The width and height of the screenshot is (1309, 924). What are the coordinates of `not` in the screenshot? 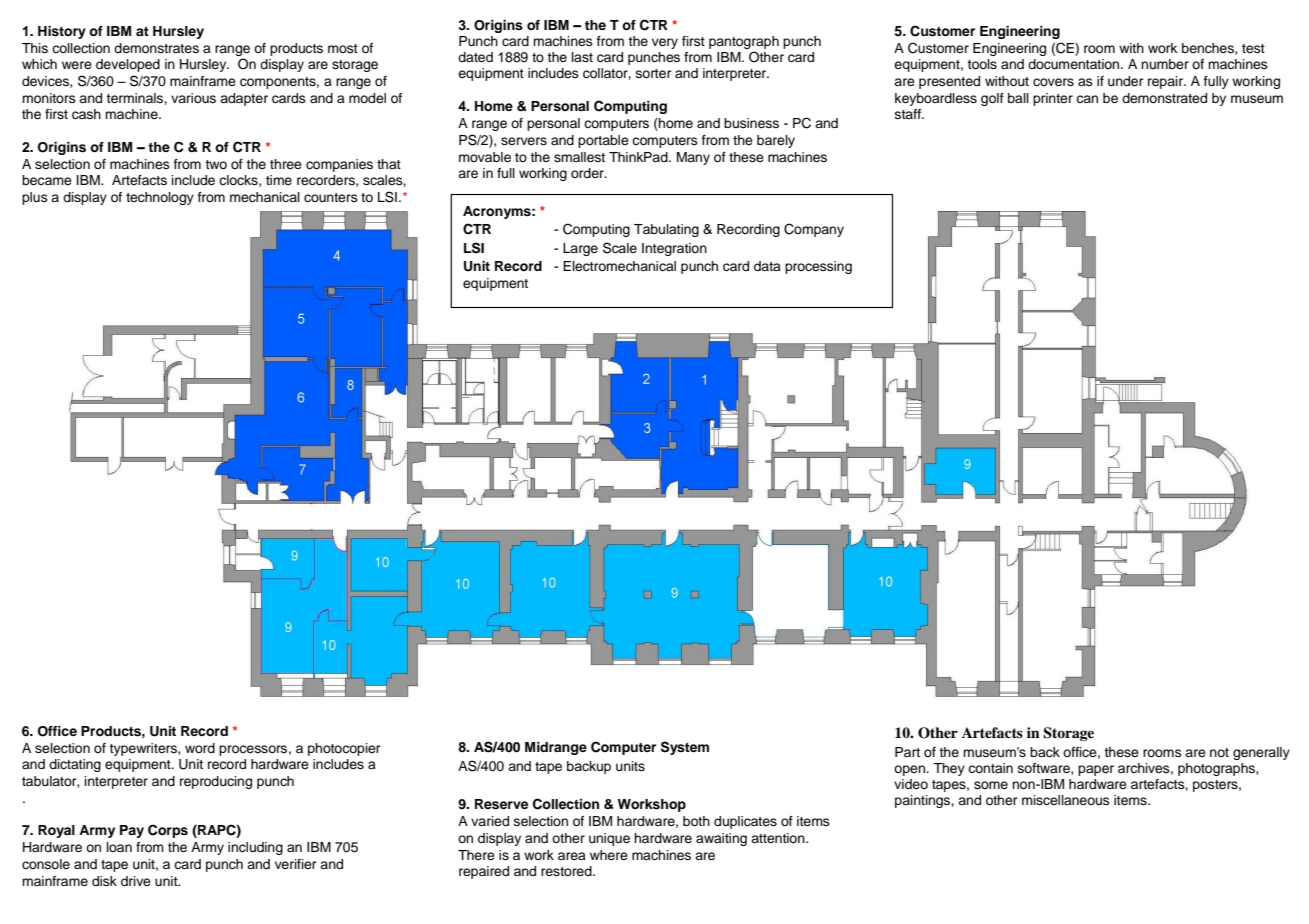 It's located at (1219, 752).
